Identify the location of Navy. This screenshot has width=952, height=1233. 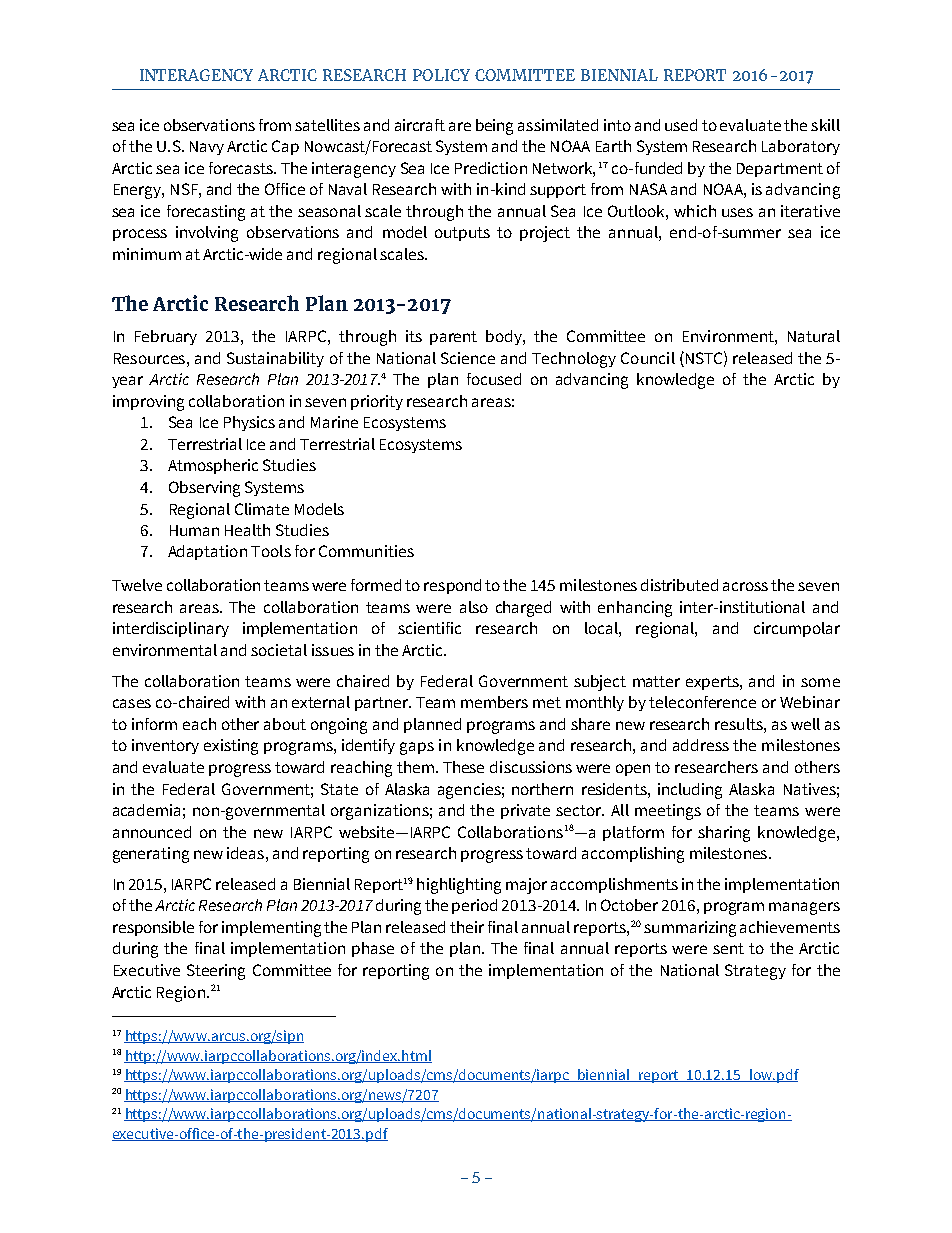
(207, 148).
